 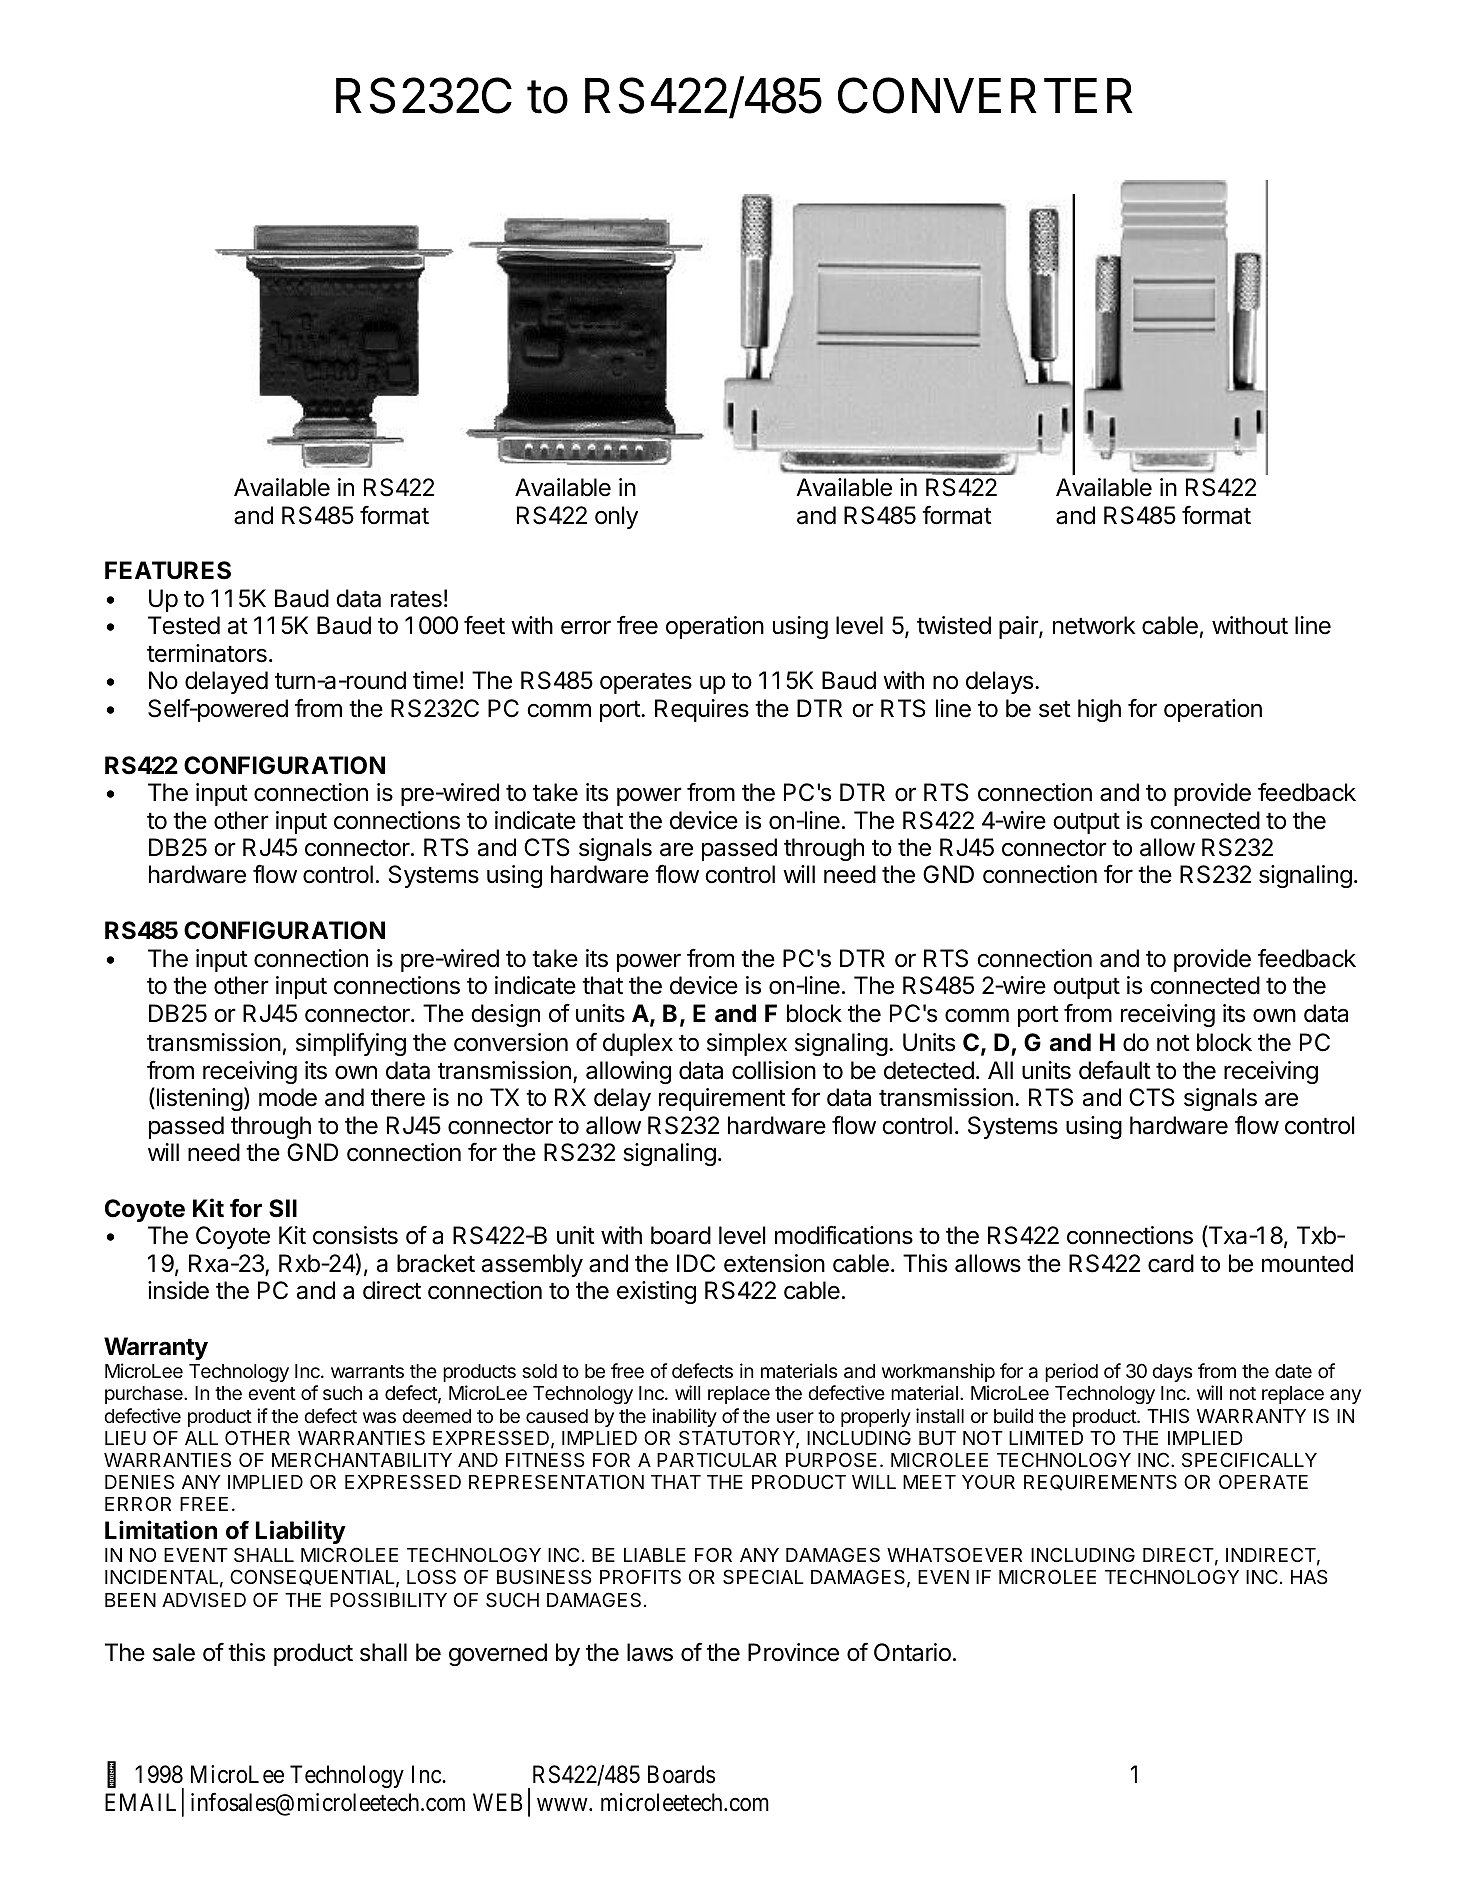 What do you see at coordinates (702, 710) in the screenshot?
I see `Requires` at bounding box center [702, 710].
